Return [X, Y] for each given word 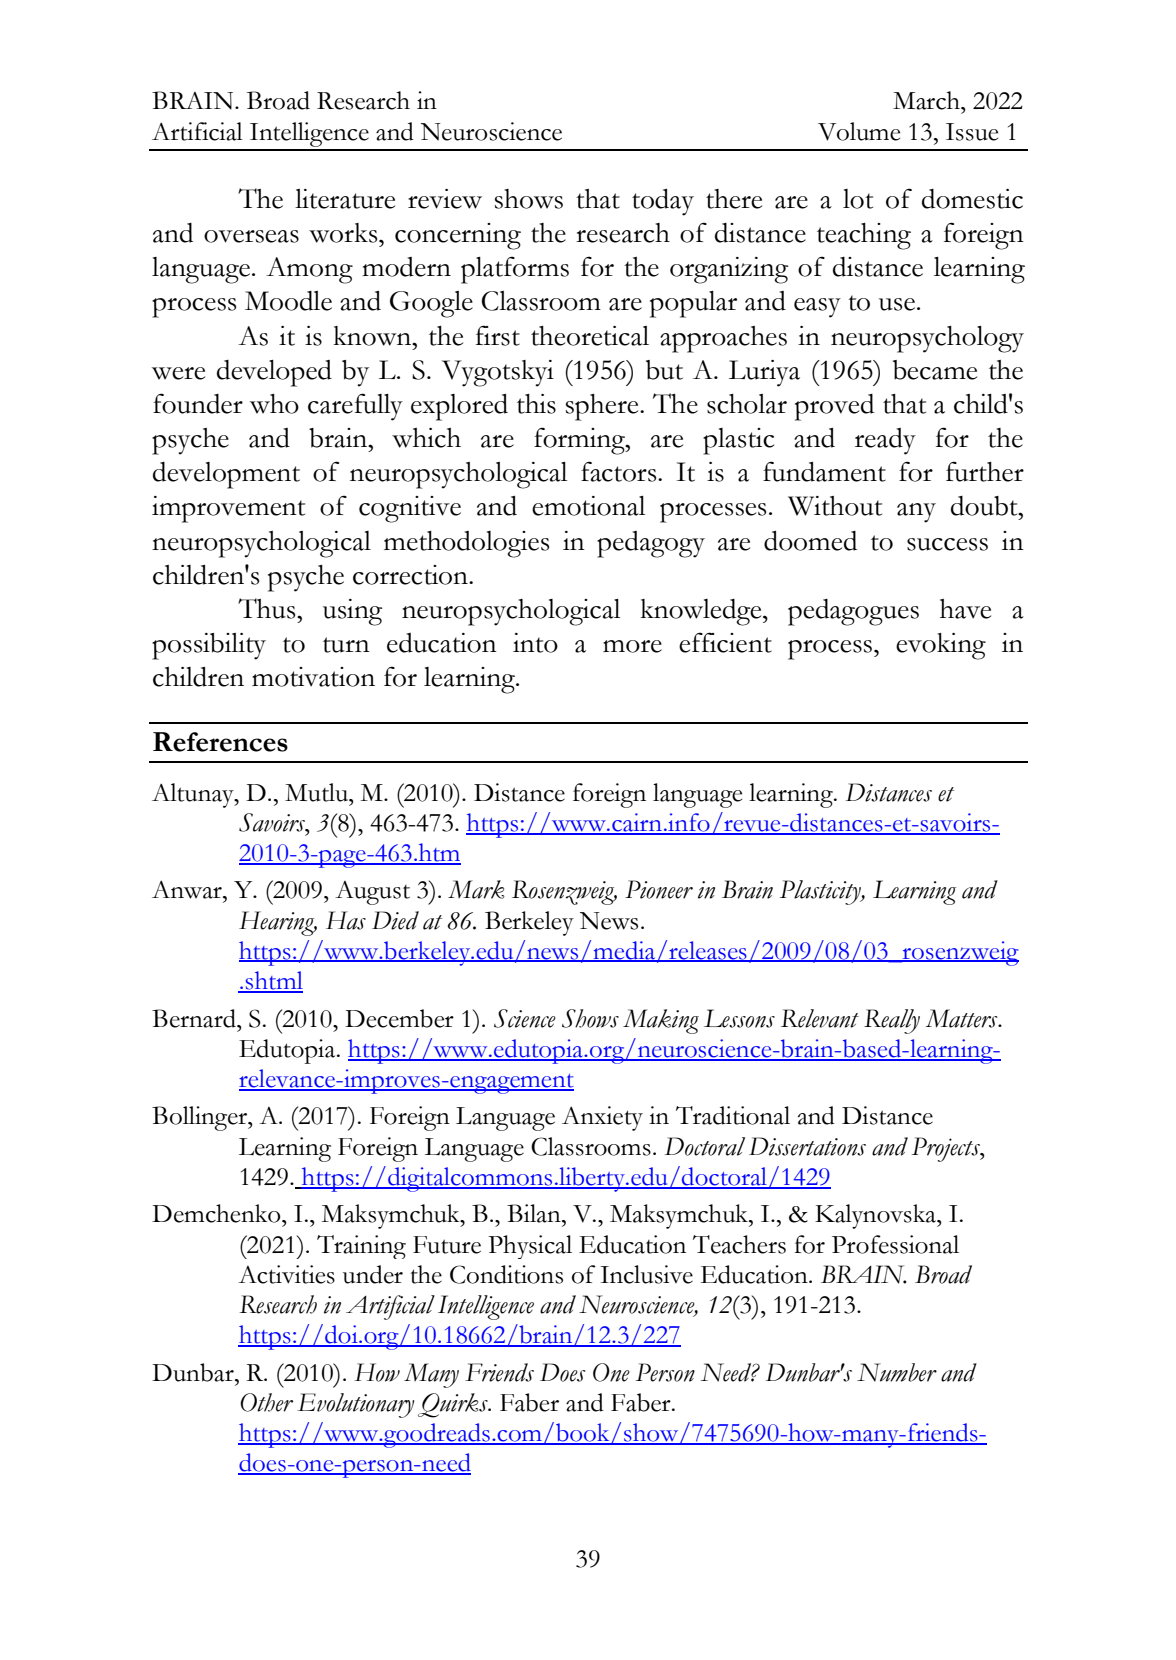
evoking [941, 646]
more [632, 646]
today [663, 202]
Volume [859, 131]
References [220, 742]
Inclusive [646, 1274]
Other [266, 1402]
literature [345, 199]
